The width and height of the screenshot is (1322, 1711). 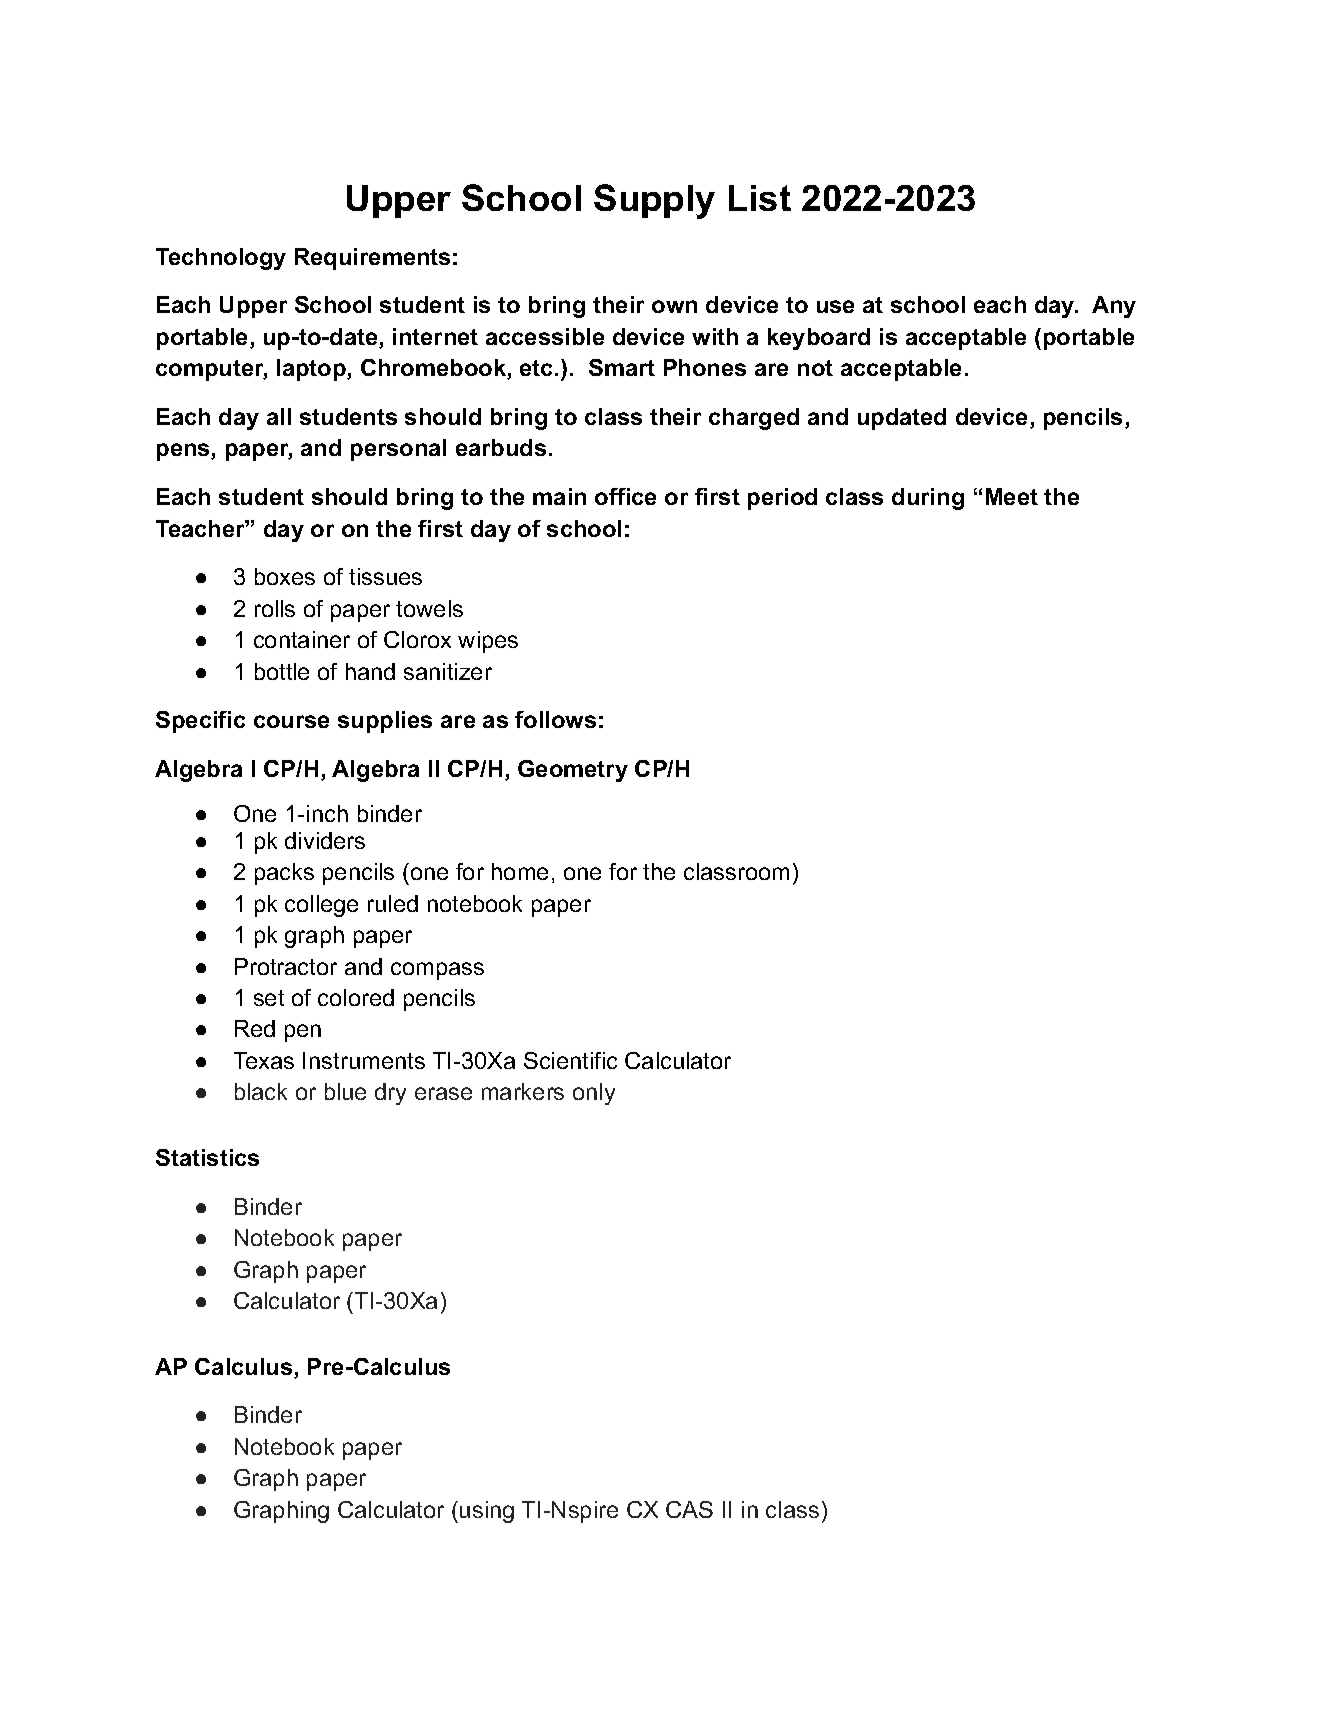 I want to click on using, so click(x=487, y=1512).
